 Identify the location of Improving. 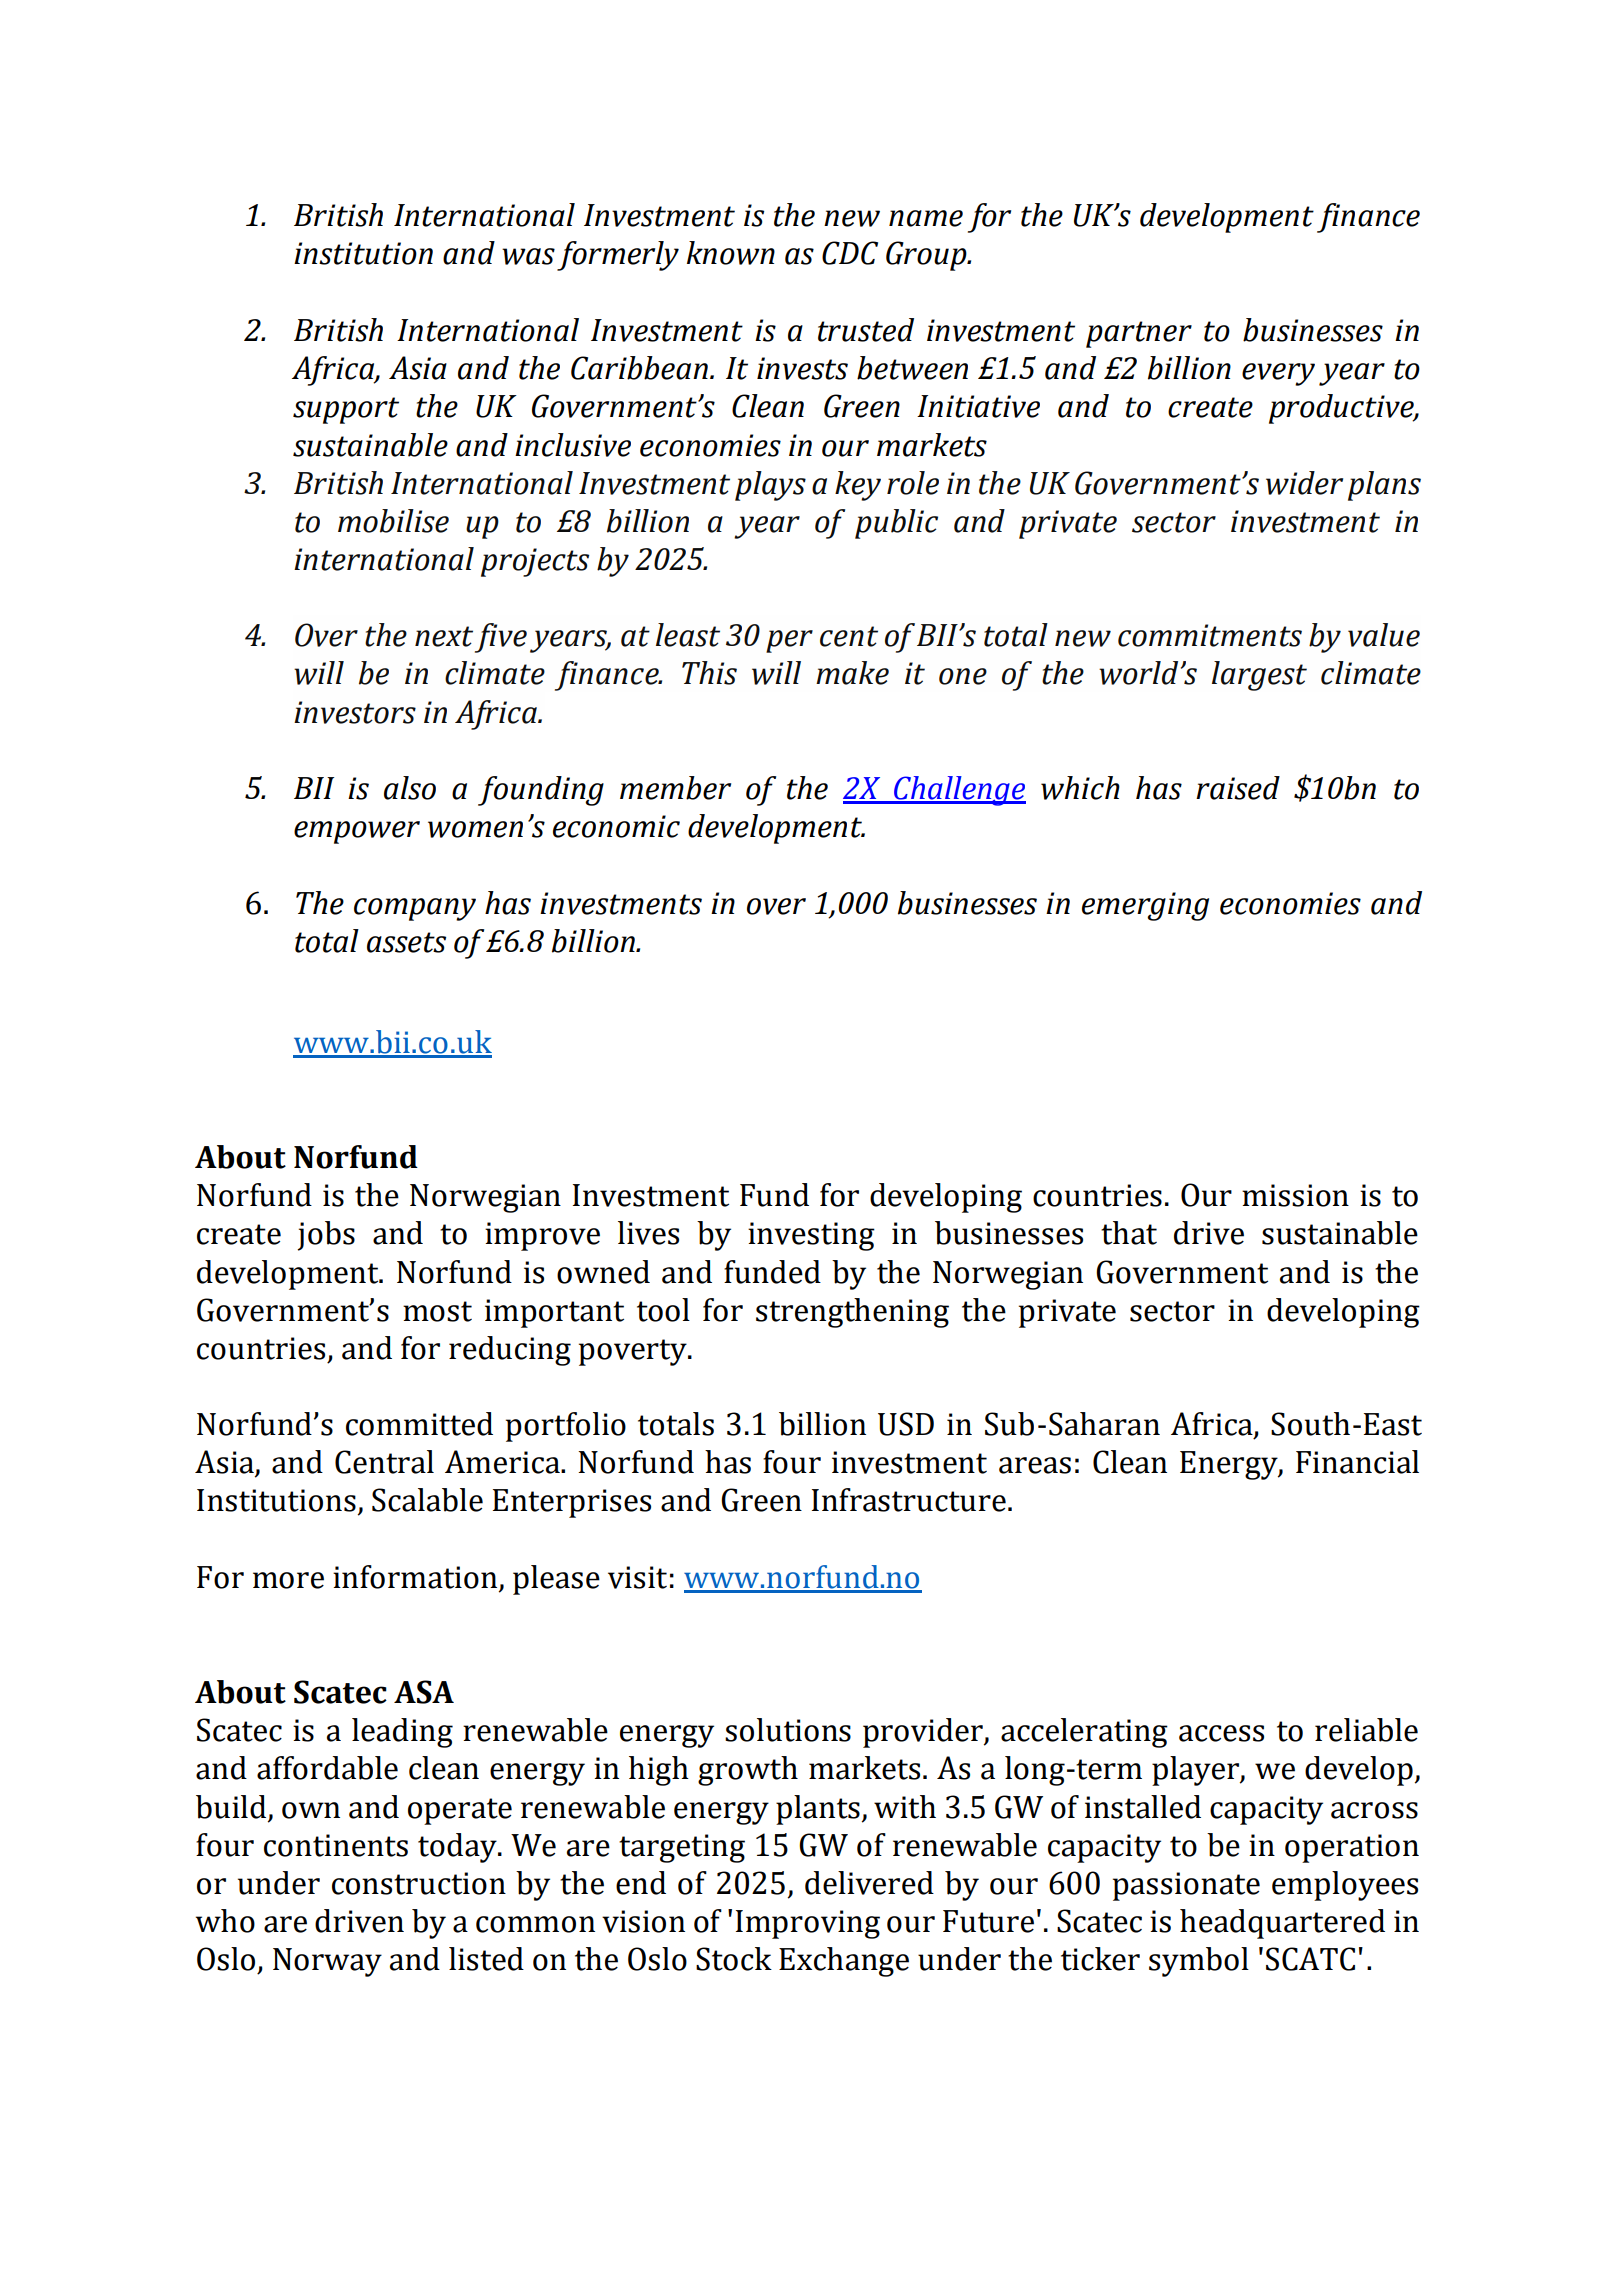
(808, 1924).
